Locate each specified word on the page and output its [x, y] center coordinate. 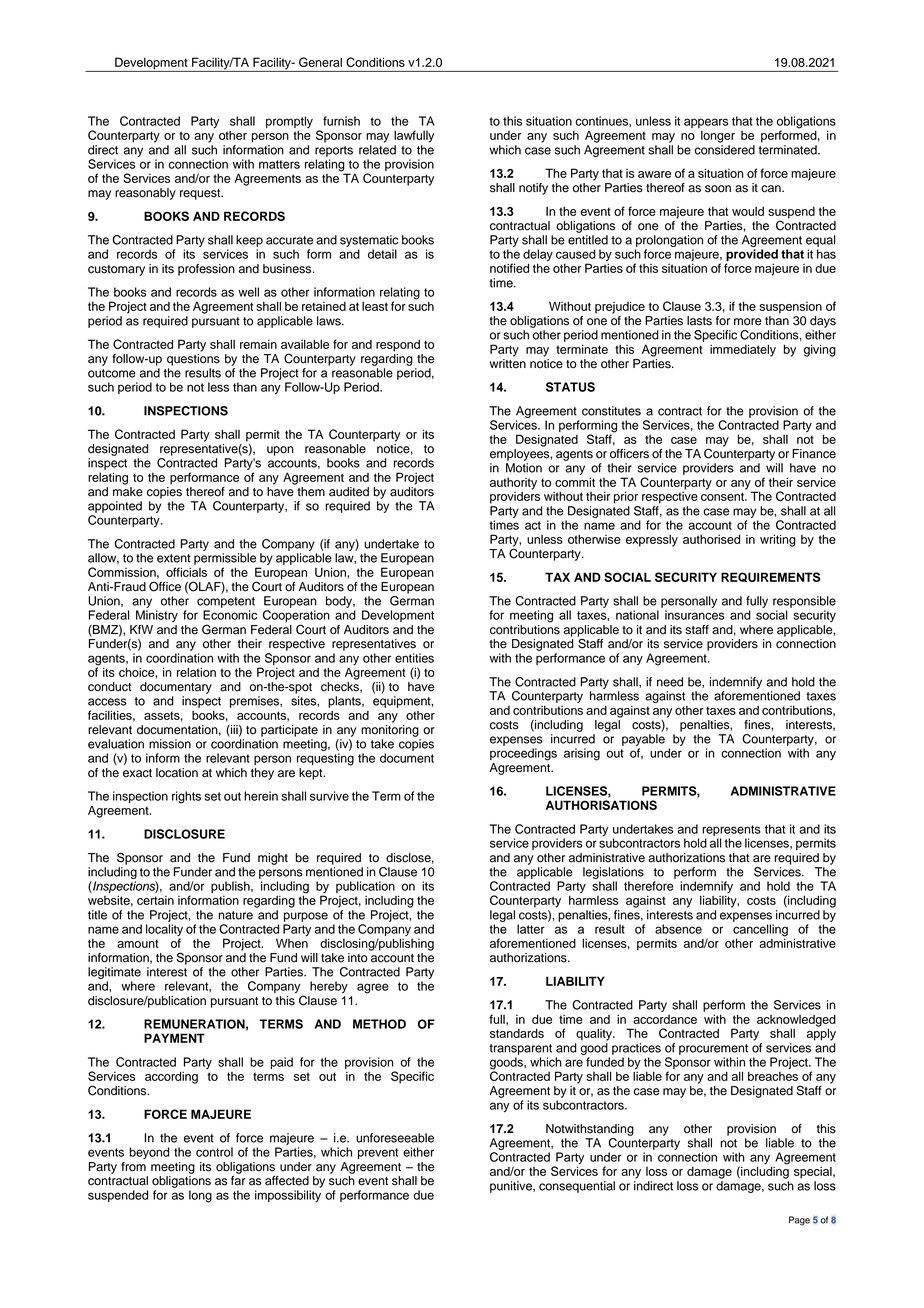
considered [725, 150]
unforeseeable [395, 1138]
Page [799, 1221]
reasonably [145, 194]
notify [533, 189]
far [238, 1181]
